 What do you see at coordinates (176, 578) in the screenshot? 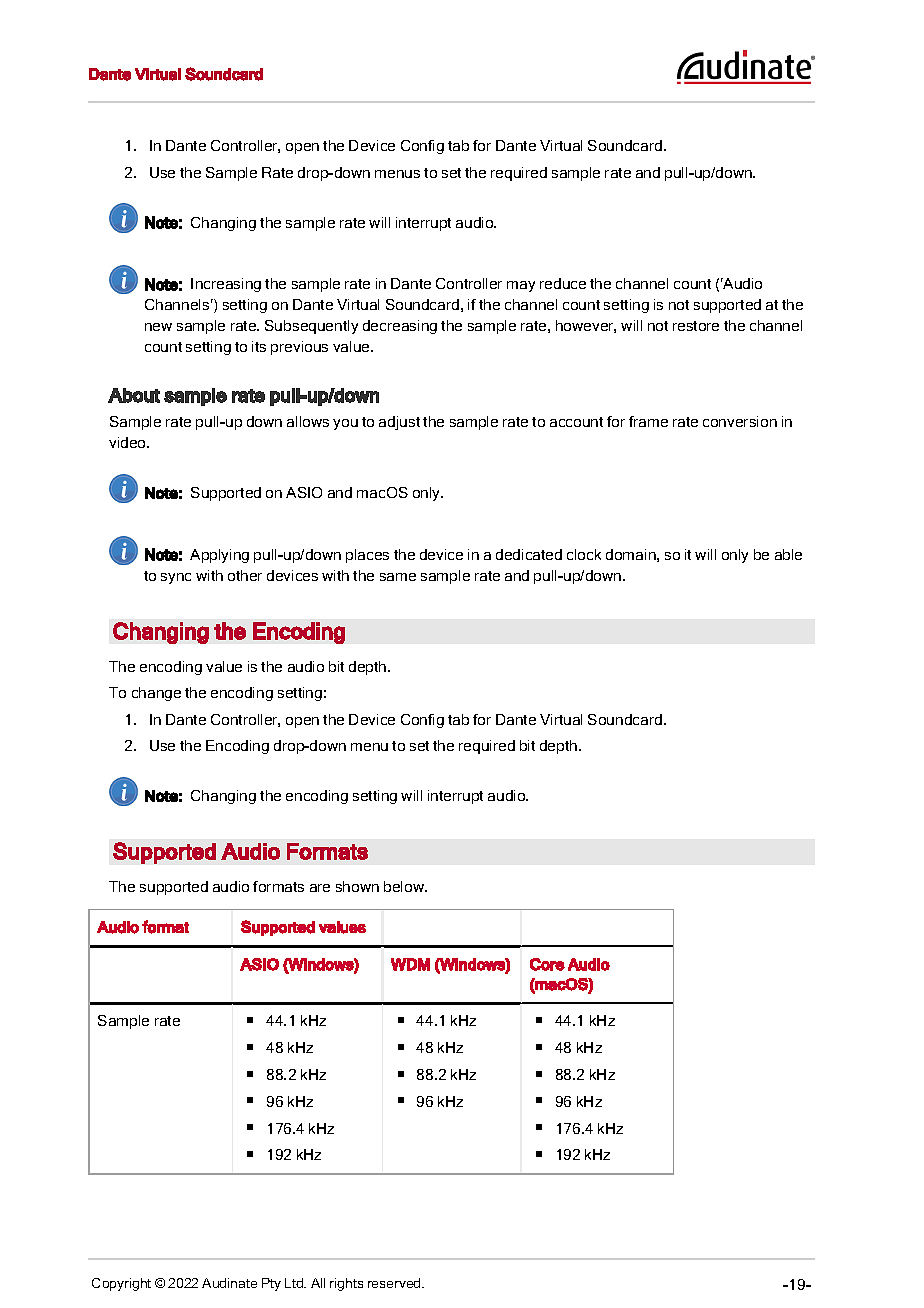
I see `sync` at bounding box center [176, 578].
